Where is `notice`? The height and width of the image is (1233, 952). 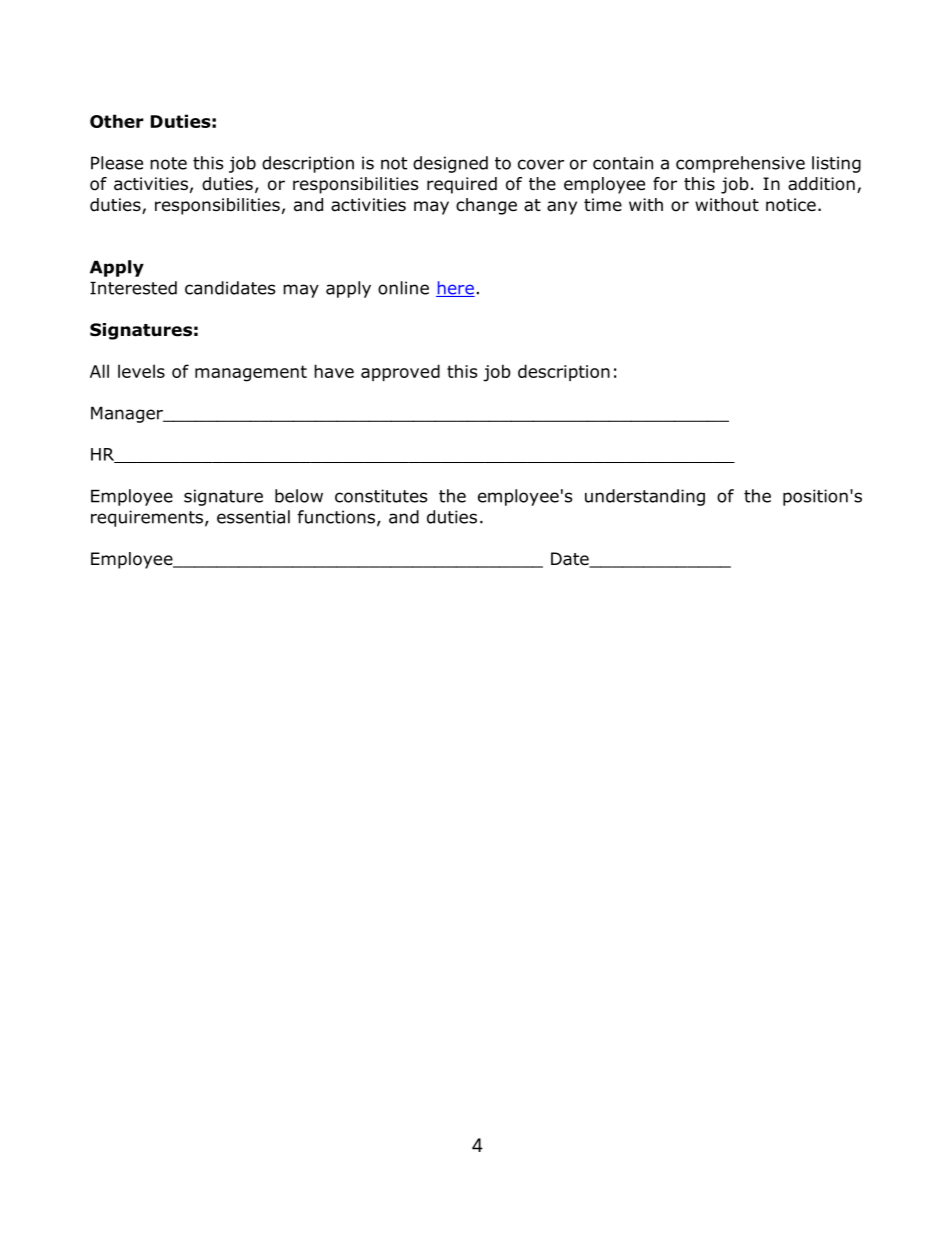 notice is located at coordinates (791, 205).
